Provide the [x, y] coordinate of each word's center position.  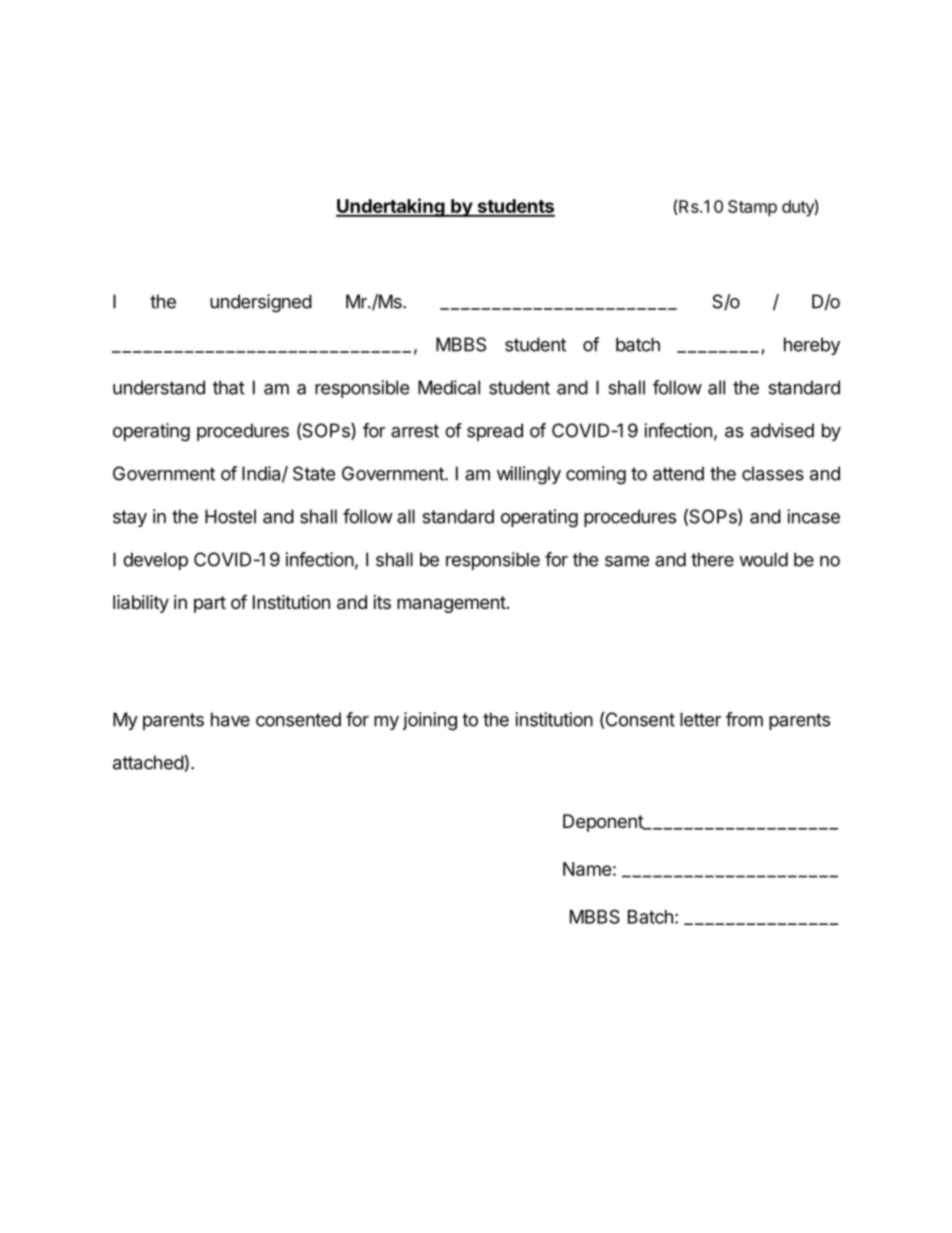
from [744, 719]
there [712, 559]
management [451, 604]
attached [148, 762]
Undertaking [391, 207]
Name [587, 869]
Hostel [230, 516]
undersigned [261, 303]
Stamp [752, 208]
